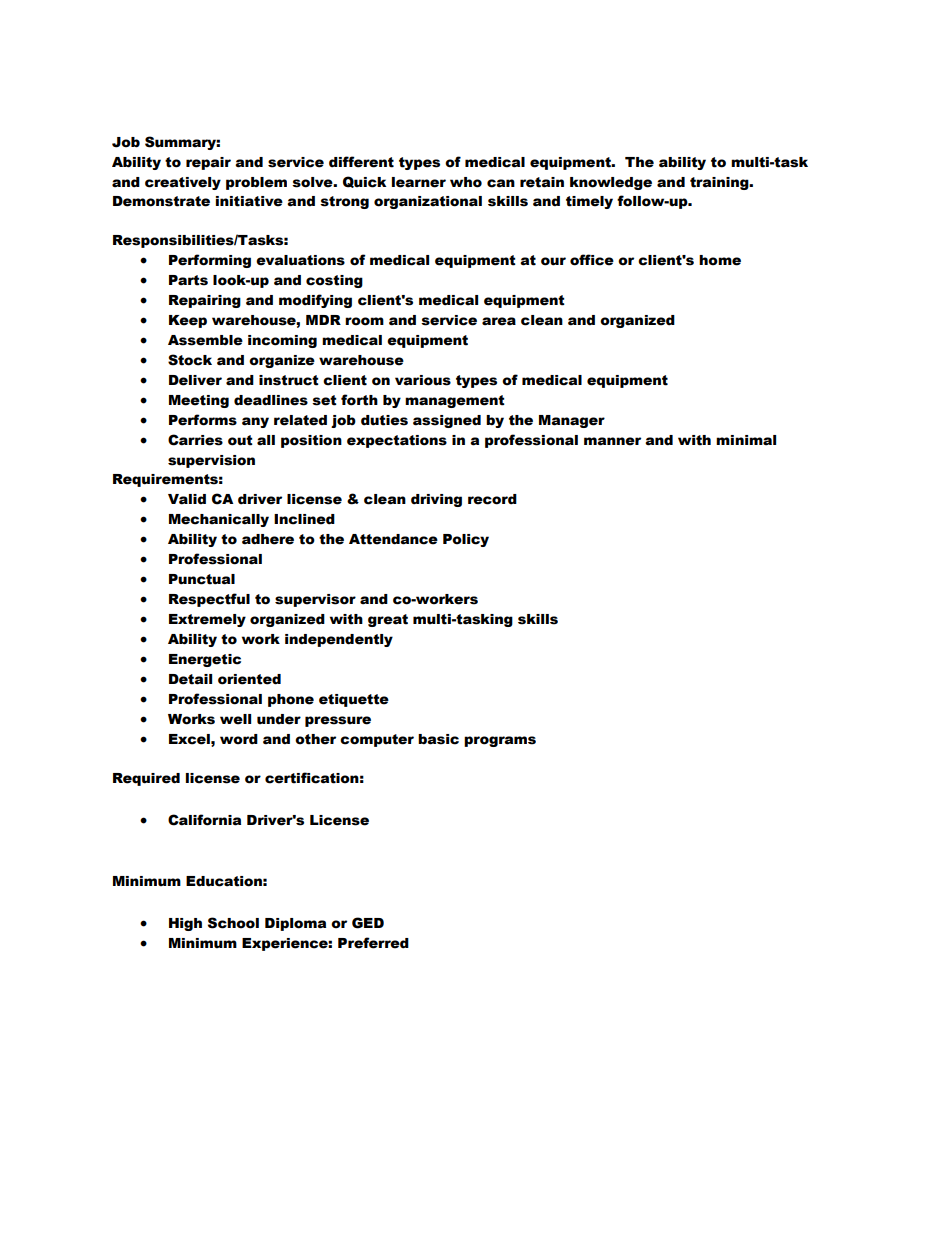 The width and height of the image is (952, 1233). Describe the element at coordinates (183, 183) in the image. I see `creatively` at that location.
